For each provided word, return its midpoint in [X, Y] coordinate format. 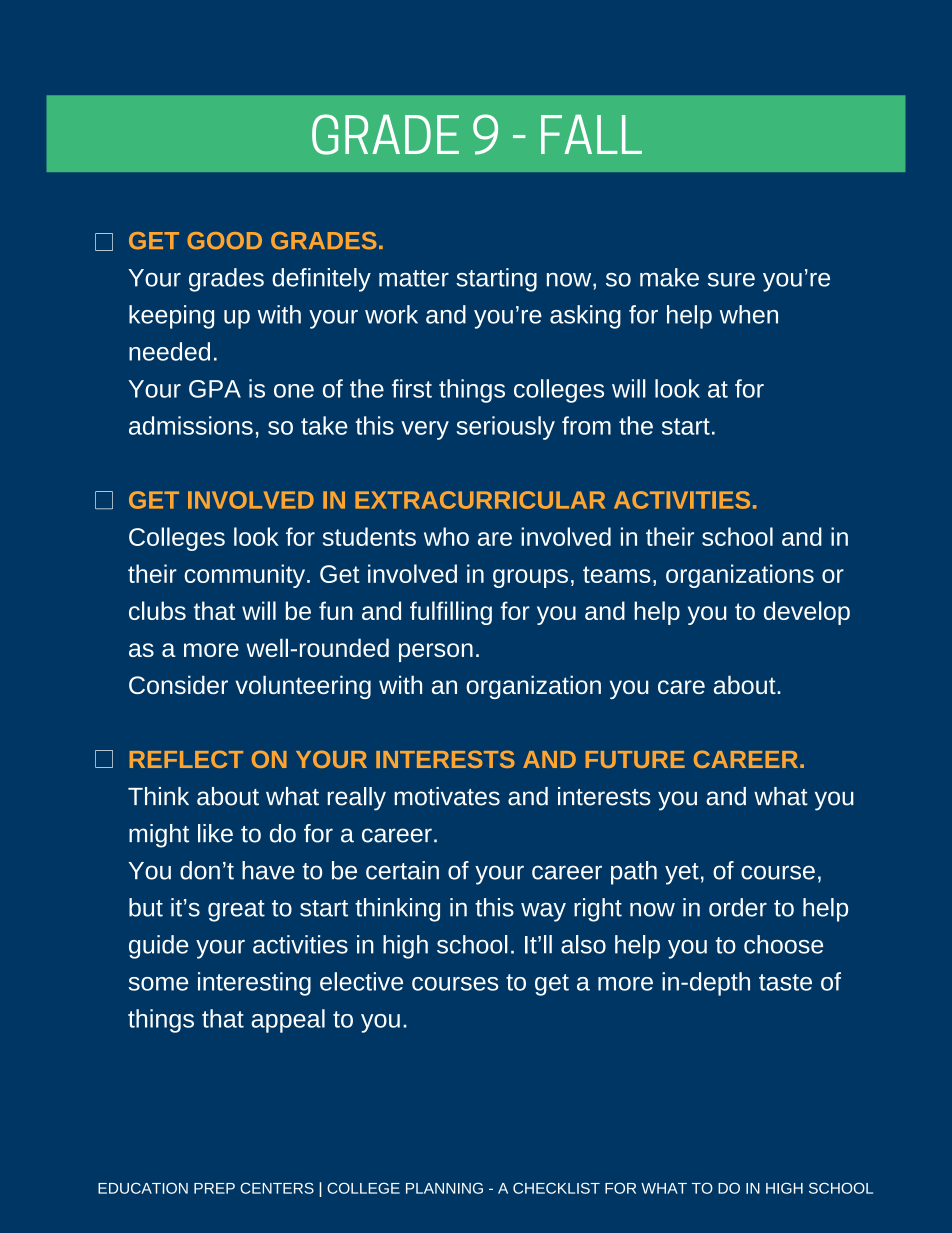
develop [807, 613]
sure [731, 280]
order [738, 907]
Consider [178, 684]
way [543, 912]
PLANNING [444, 1188]
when [749, 314]
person [436, 652]
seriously [505, 428]
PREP [214, 1188]
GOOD [224, 241]
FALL [591, 134]
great [236, 911]
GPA [215, 389]
